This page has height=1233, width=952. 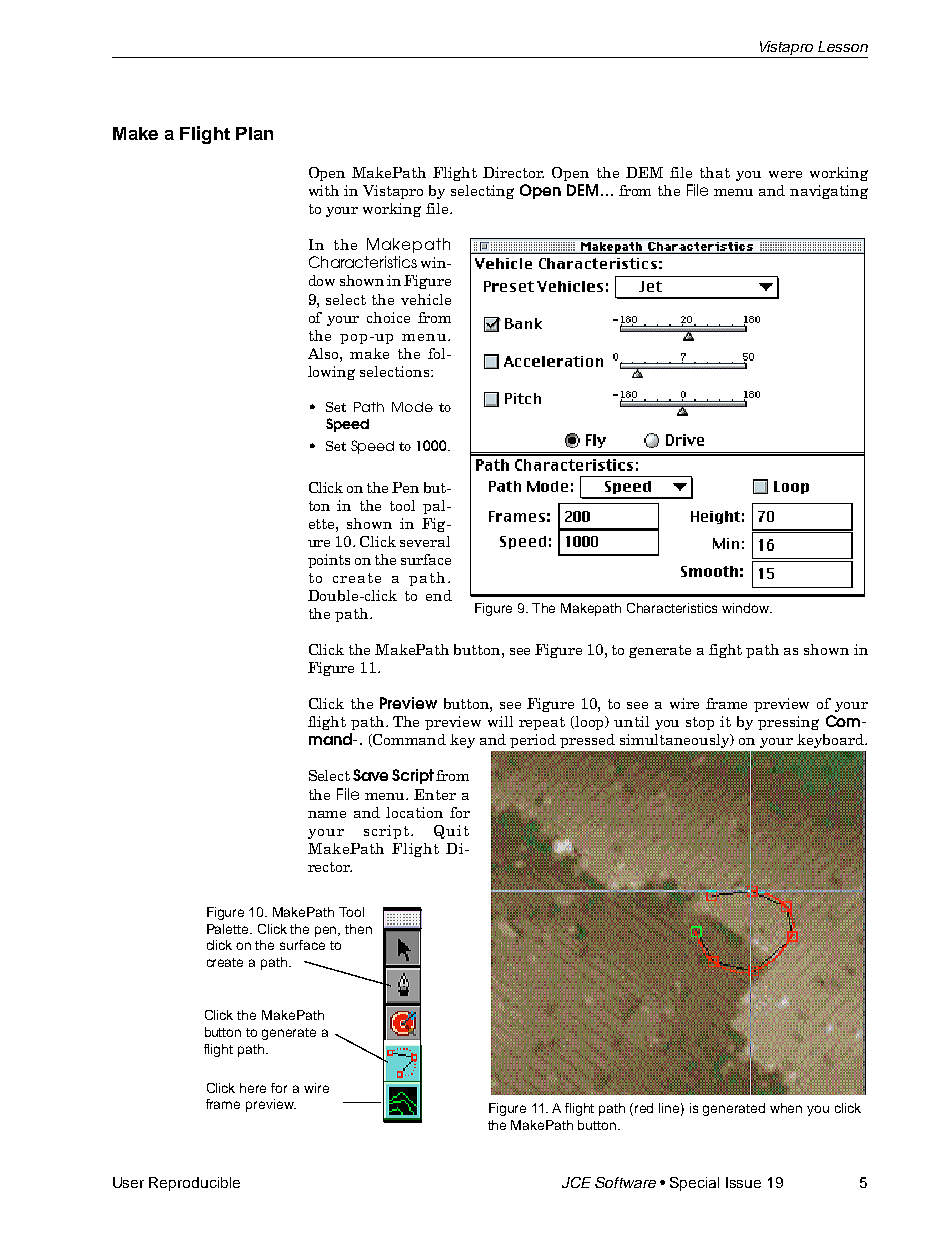 What do you see at coordinates (329, 561) in the page?
I see `points` at bounding box center [329, 561].
